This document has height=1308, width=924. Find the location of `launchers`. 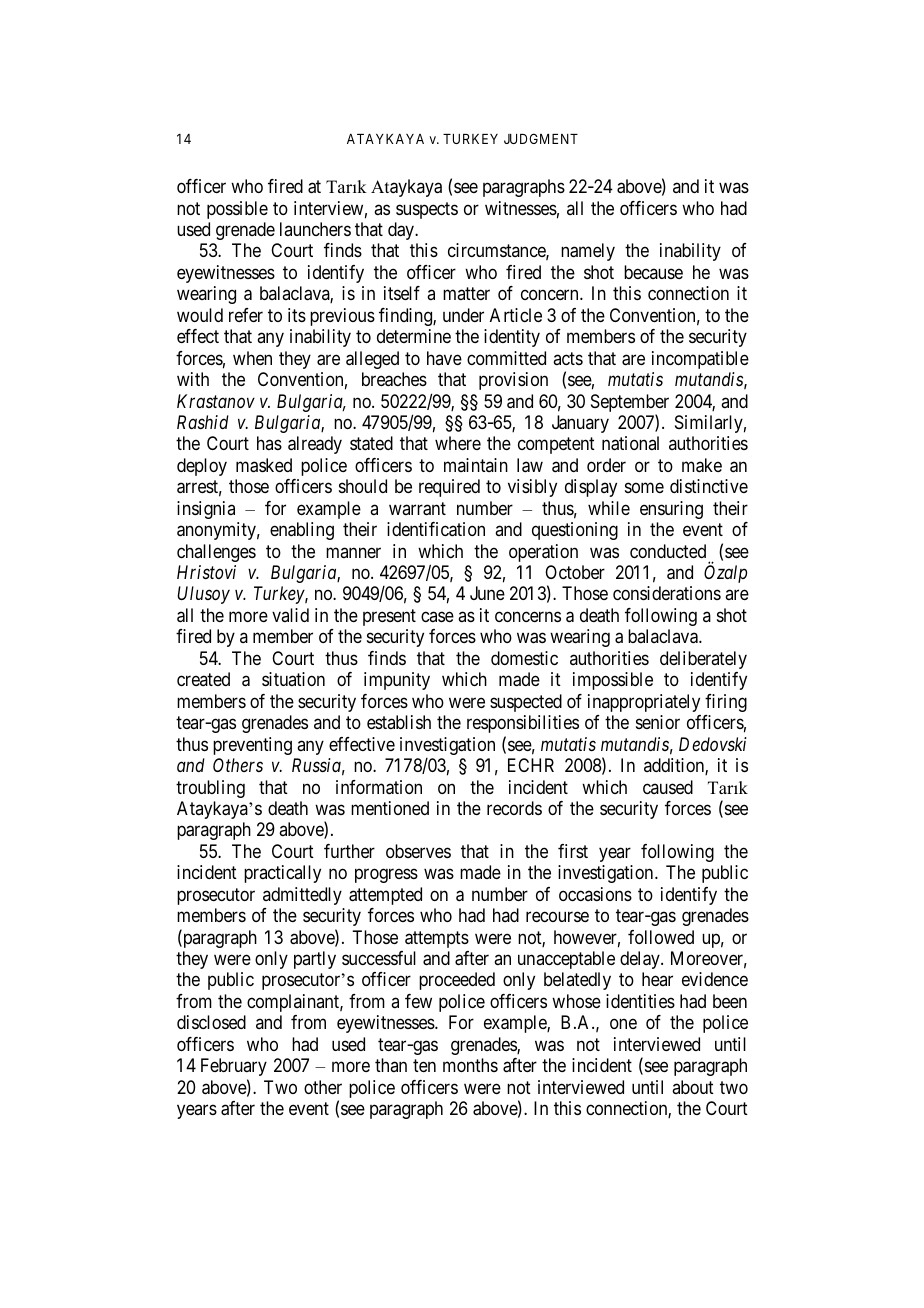

launchers is located at coordinates (315, 229).
